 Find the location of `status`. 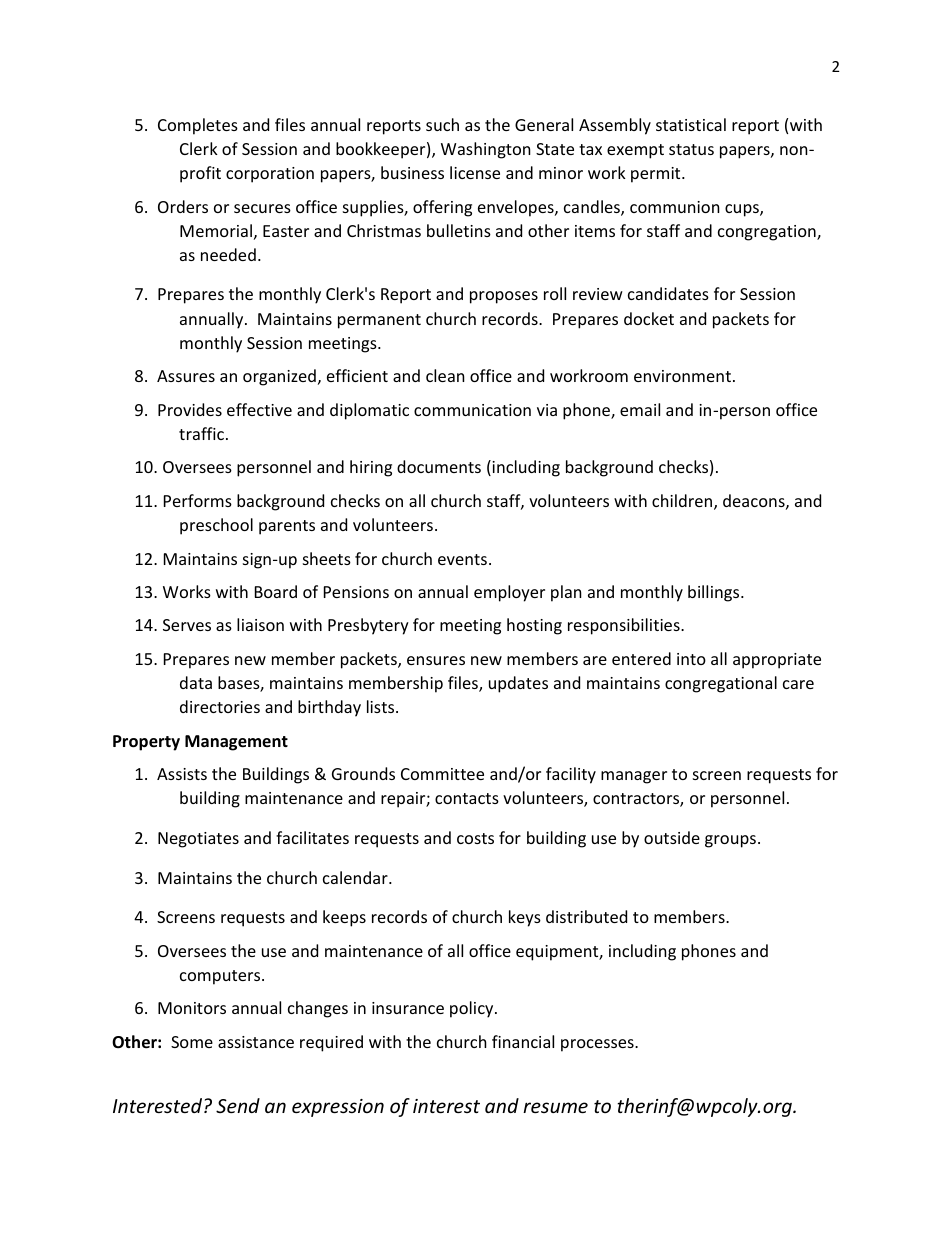

status is located at coordinates (691, 149).
